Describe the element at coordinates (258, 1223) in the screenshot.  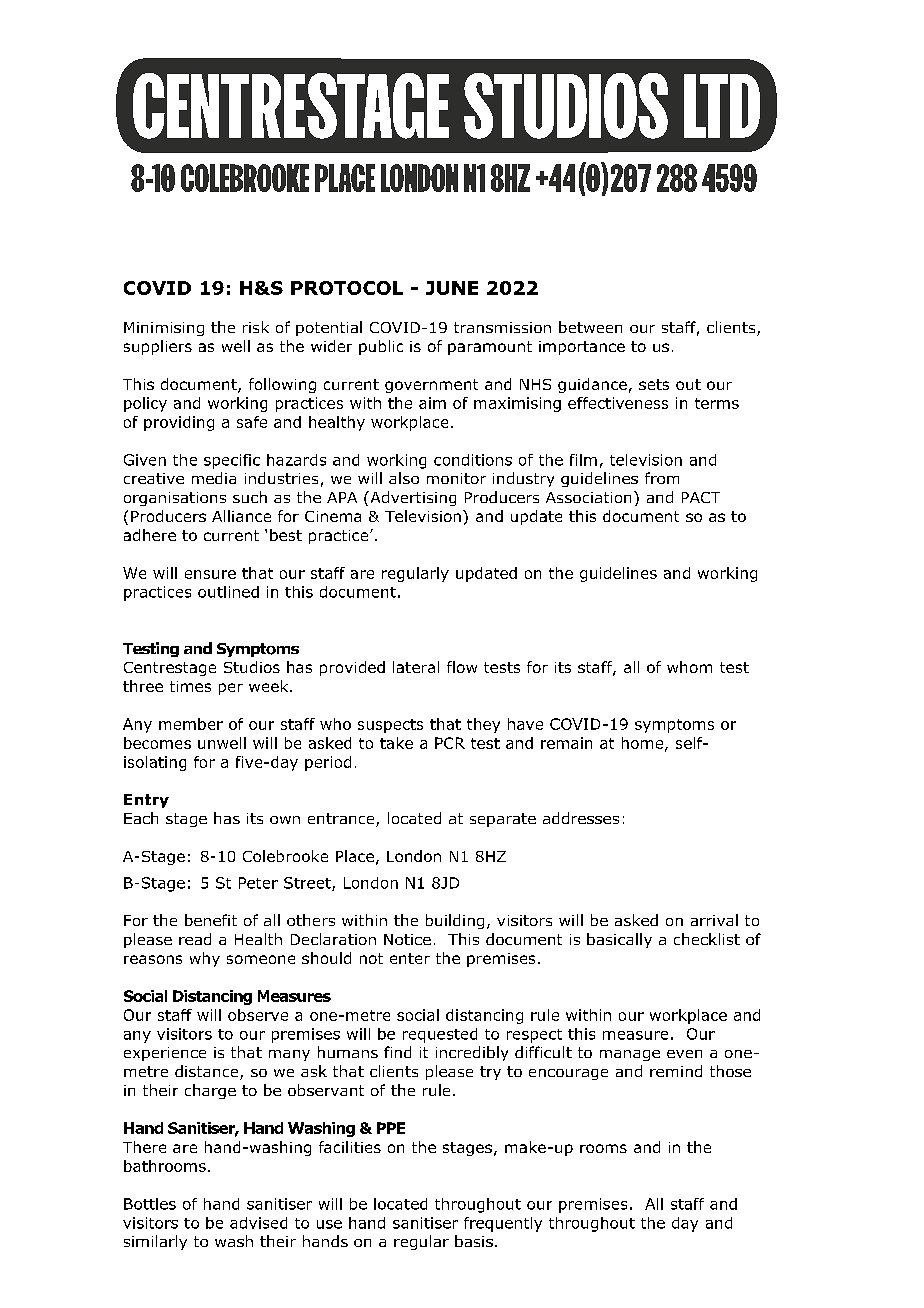
I see `advised` at that location.
